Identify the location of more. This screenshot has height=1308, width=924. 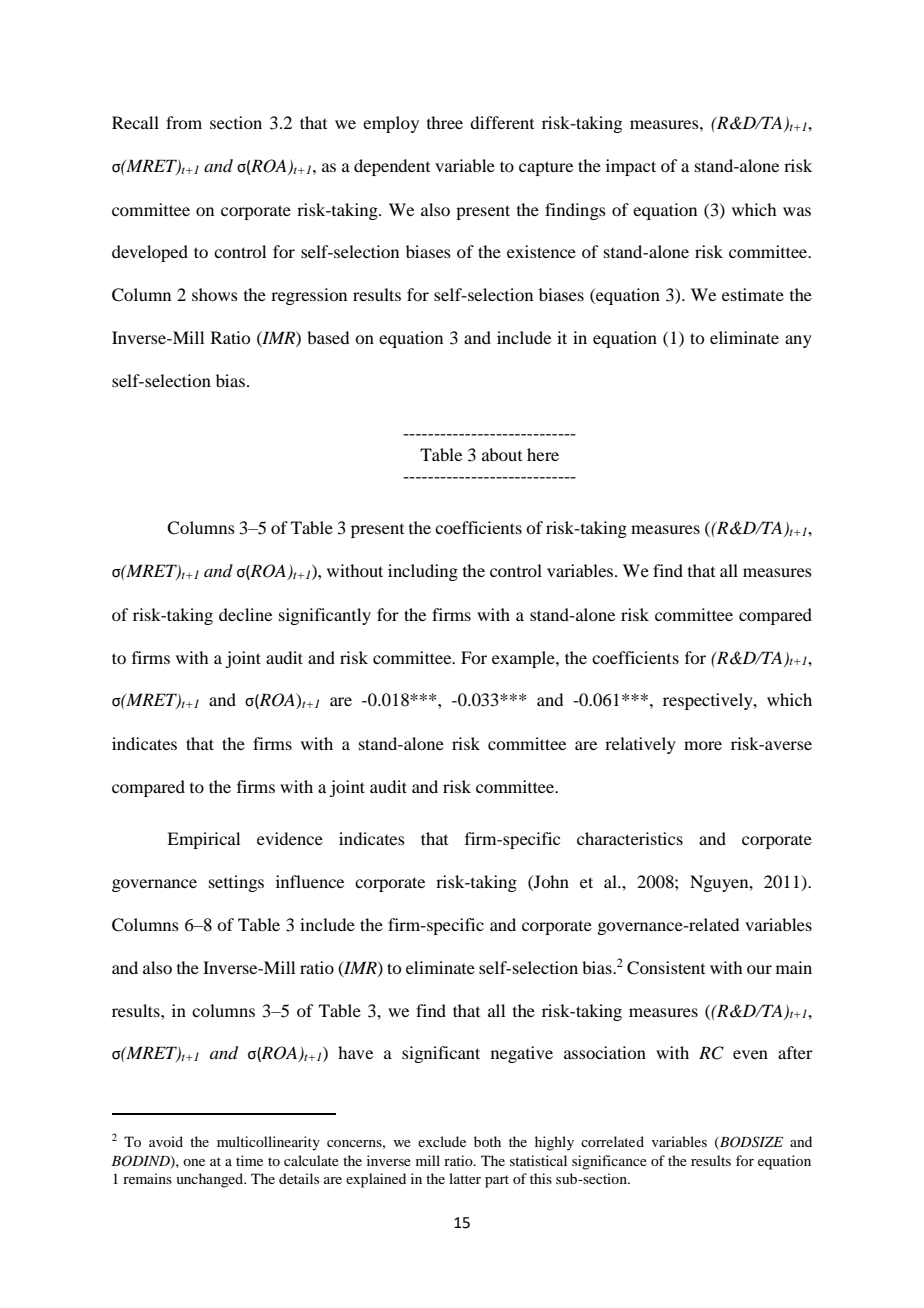
(703, 745).
